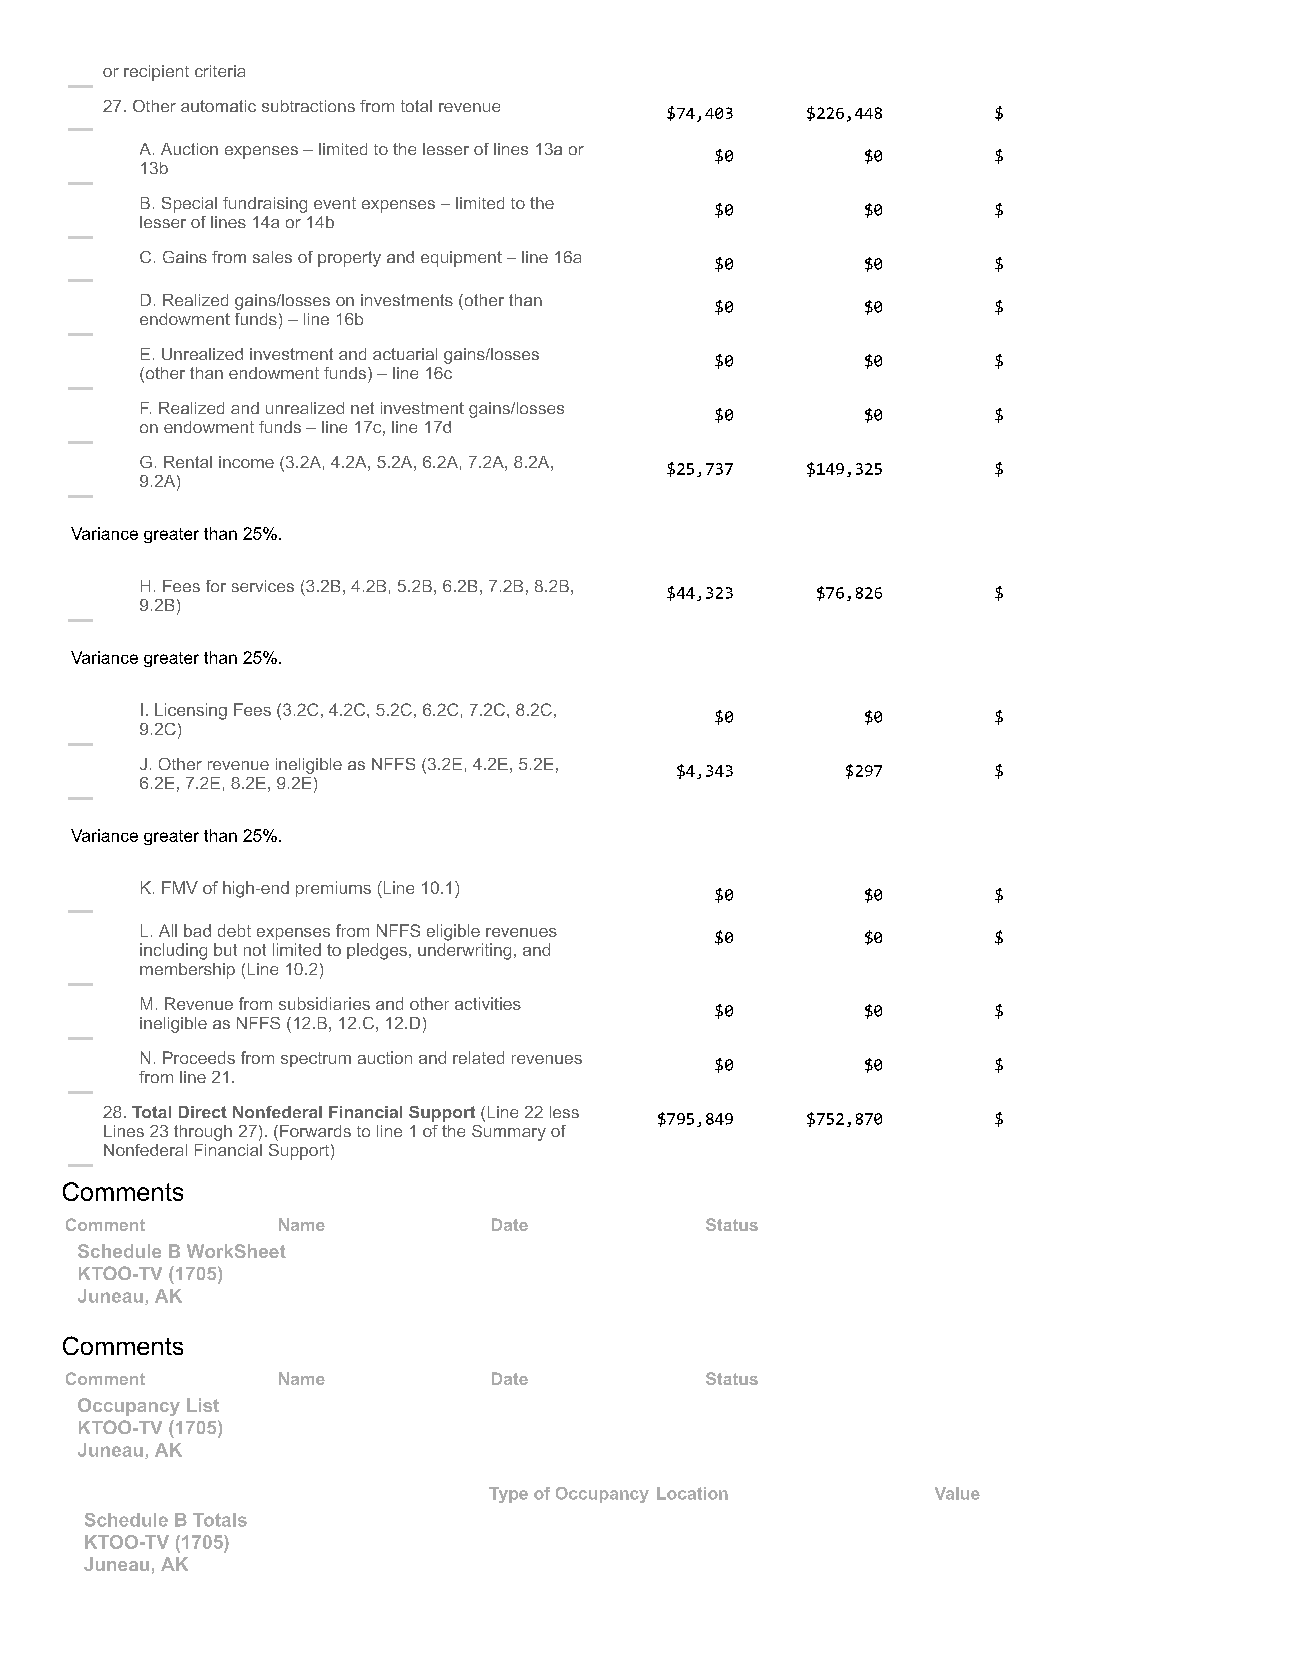  What do you see at coordinates (349, 259) in the document?
I see `property` at bounding box center [349, 259].
